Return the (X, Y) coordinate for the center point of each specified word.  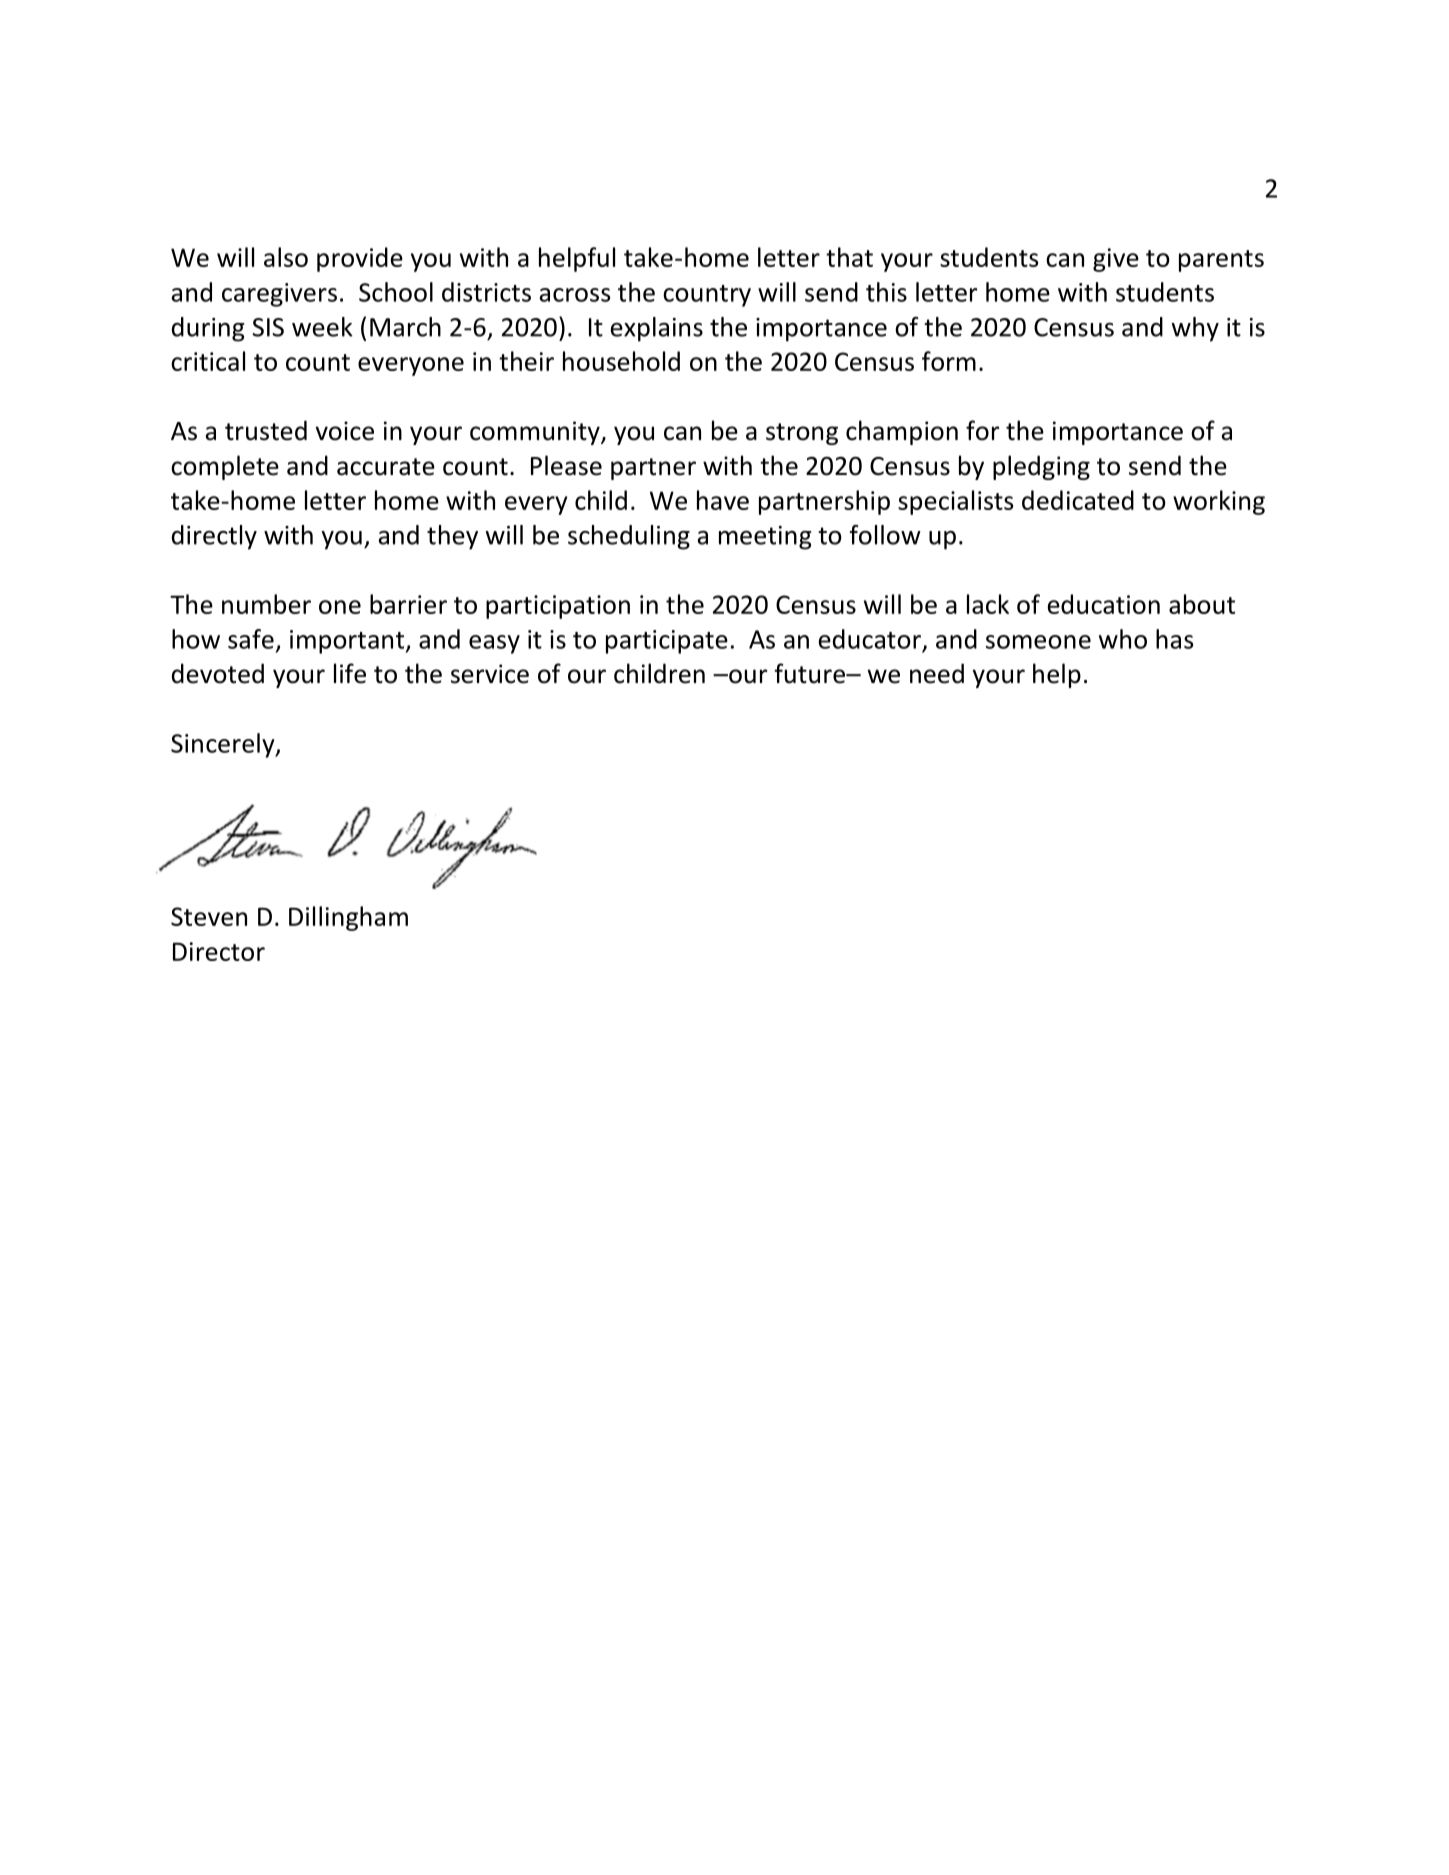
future (810, 673)
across (575, 295)
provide (360, 259)
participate (667, 642)
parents (1221, 261)
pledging (1041, 467)
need (937, 673)
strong (802, 434)
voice (344, 431)
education (1104, 604)
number (266, 604)
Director (219, 951)
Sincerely (224, 745)
